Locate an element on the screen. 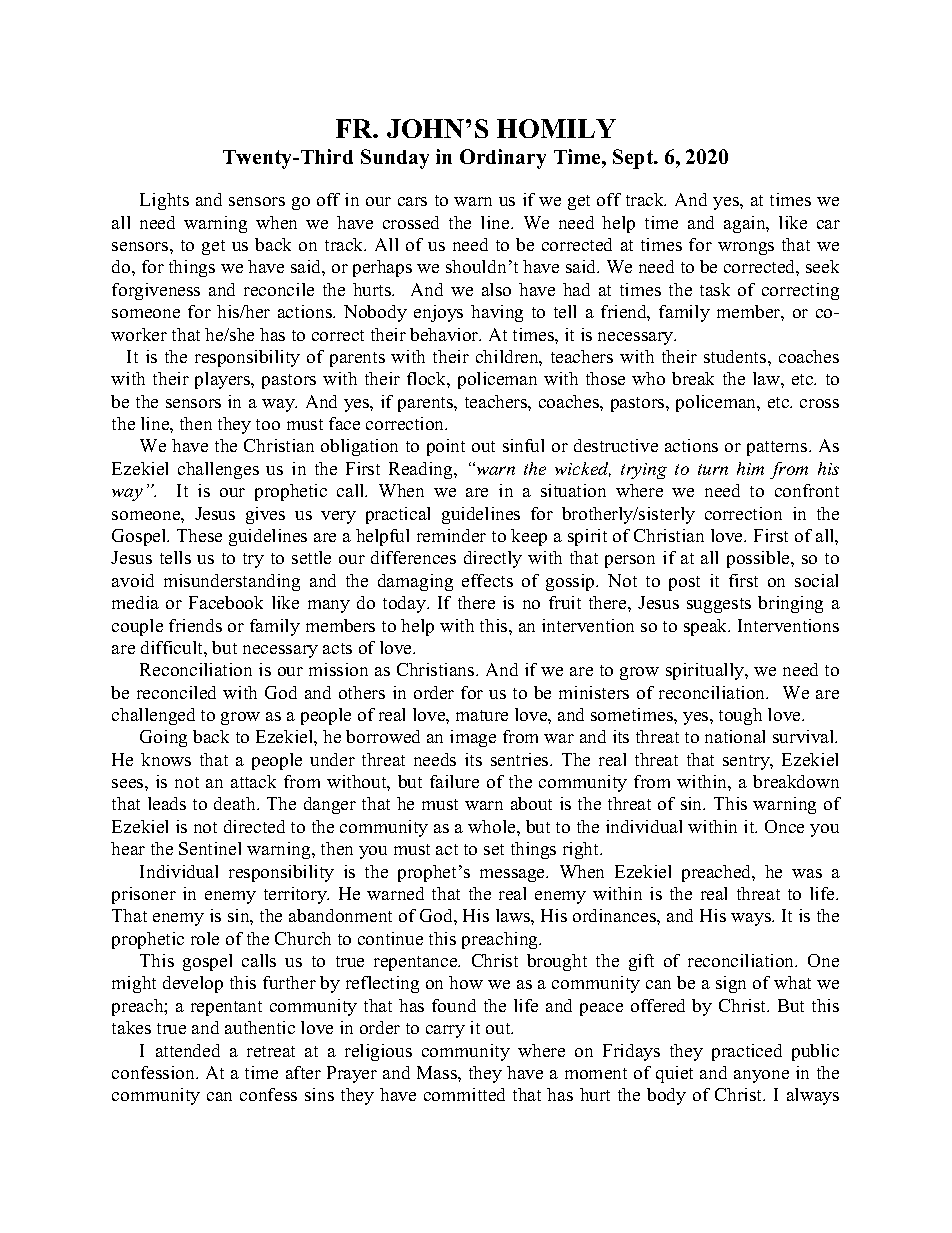  point is located at coordinates (446, 447).
